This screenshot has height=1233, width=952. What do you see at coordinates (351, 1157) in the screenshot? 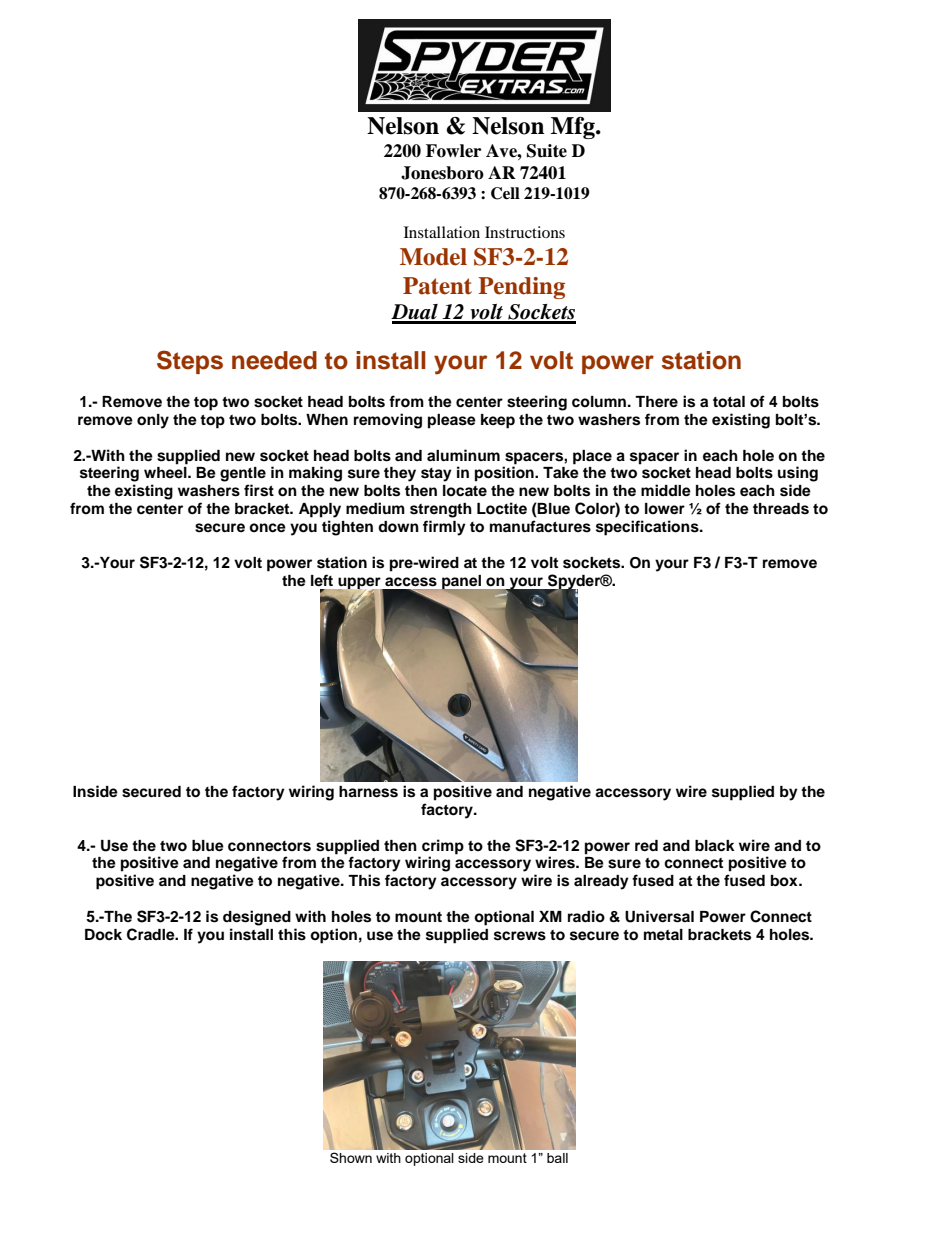
I see `Shown` at bounding box center [351, 1157].
